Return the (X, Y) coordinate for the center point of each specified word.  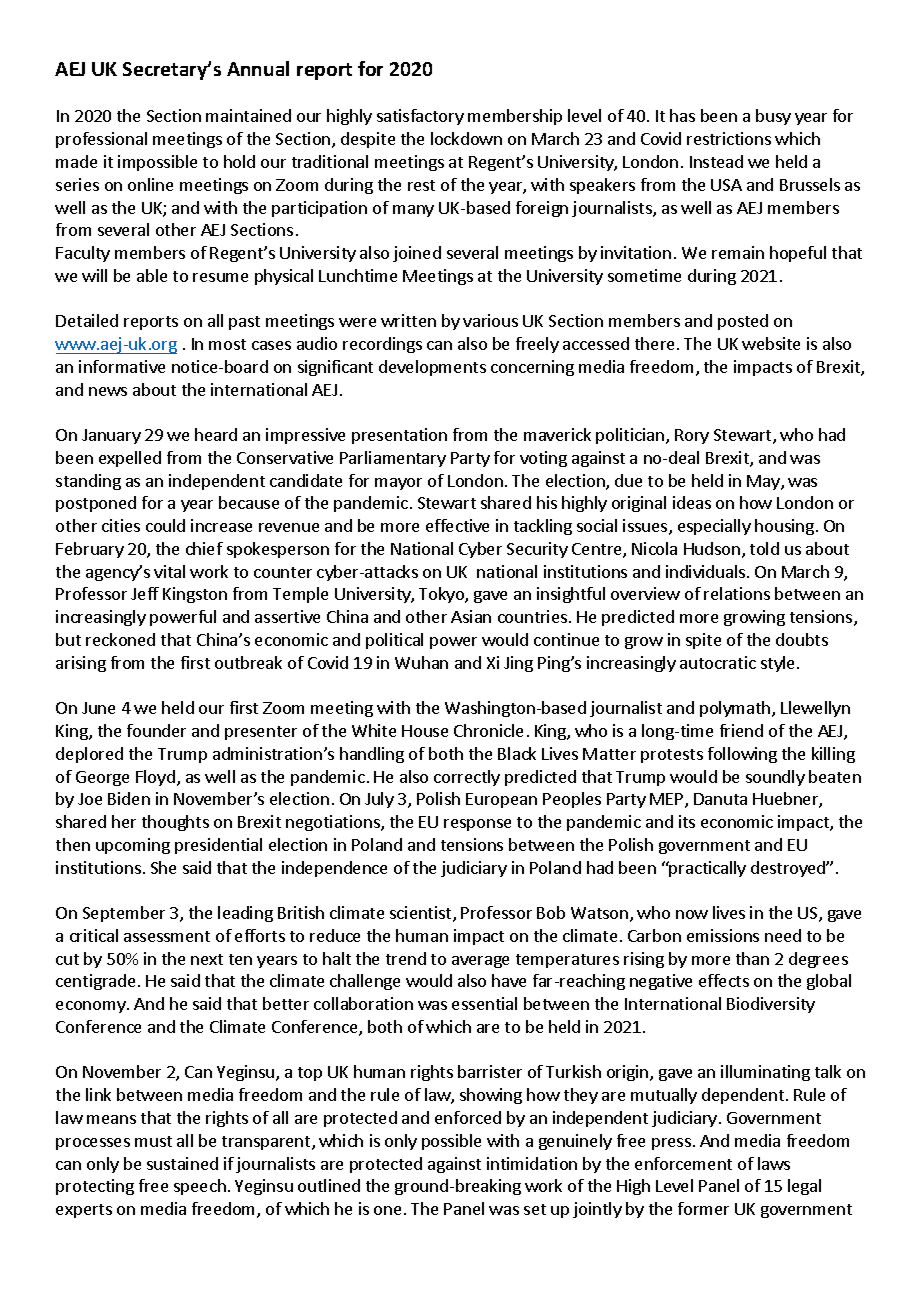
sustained (182, 1163)
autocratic (718, 662)
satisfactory (420, 117)
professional (101, 140)
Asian (471, 616)
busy (773, 117)
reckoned (120, 639)
